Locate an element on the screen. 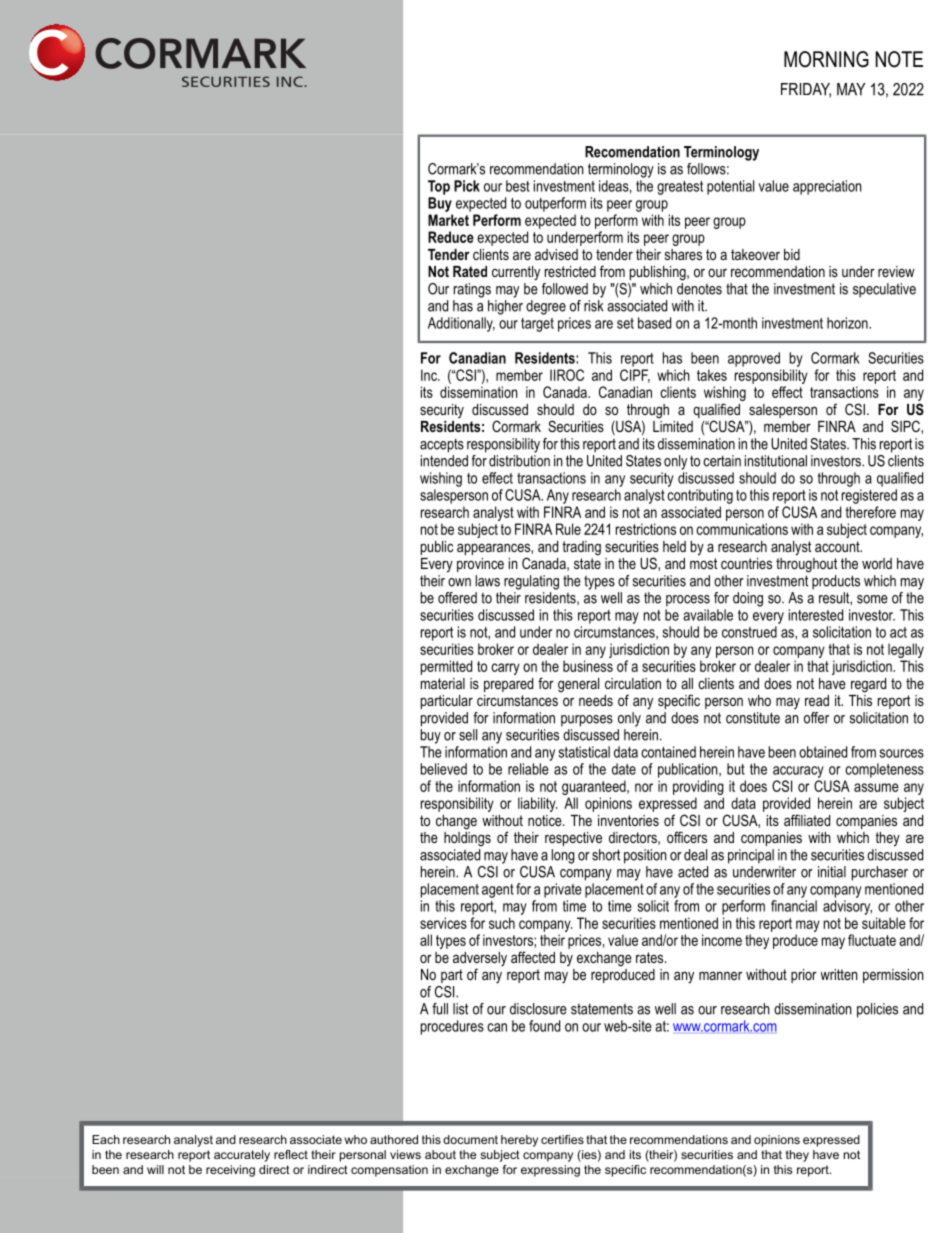  distribution is located at coordinates (519, 459).
